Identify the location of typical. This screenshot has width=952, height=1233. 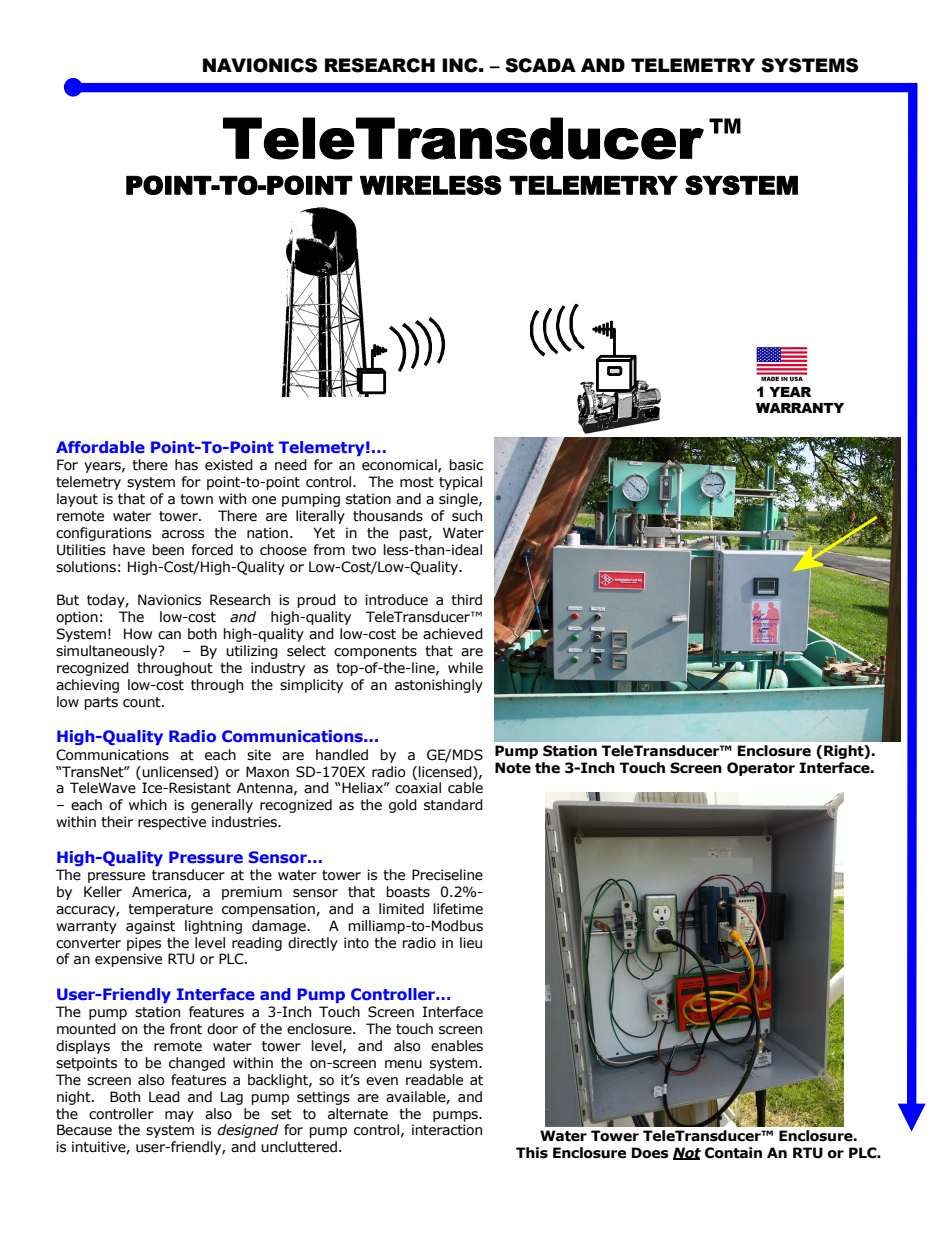
(460, 483).
